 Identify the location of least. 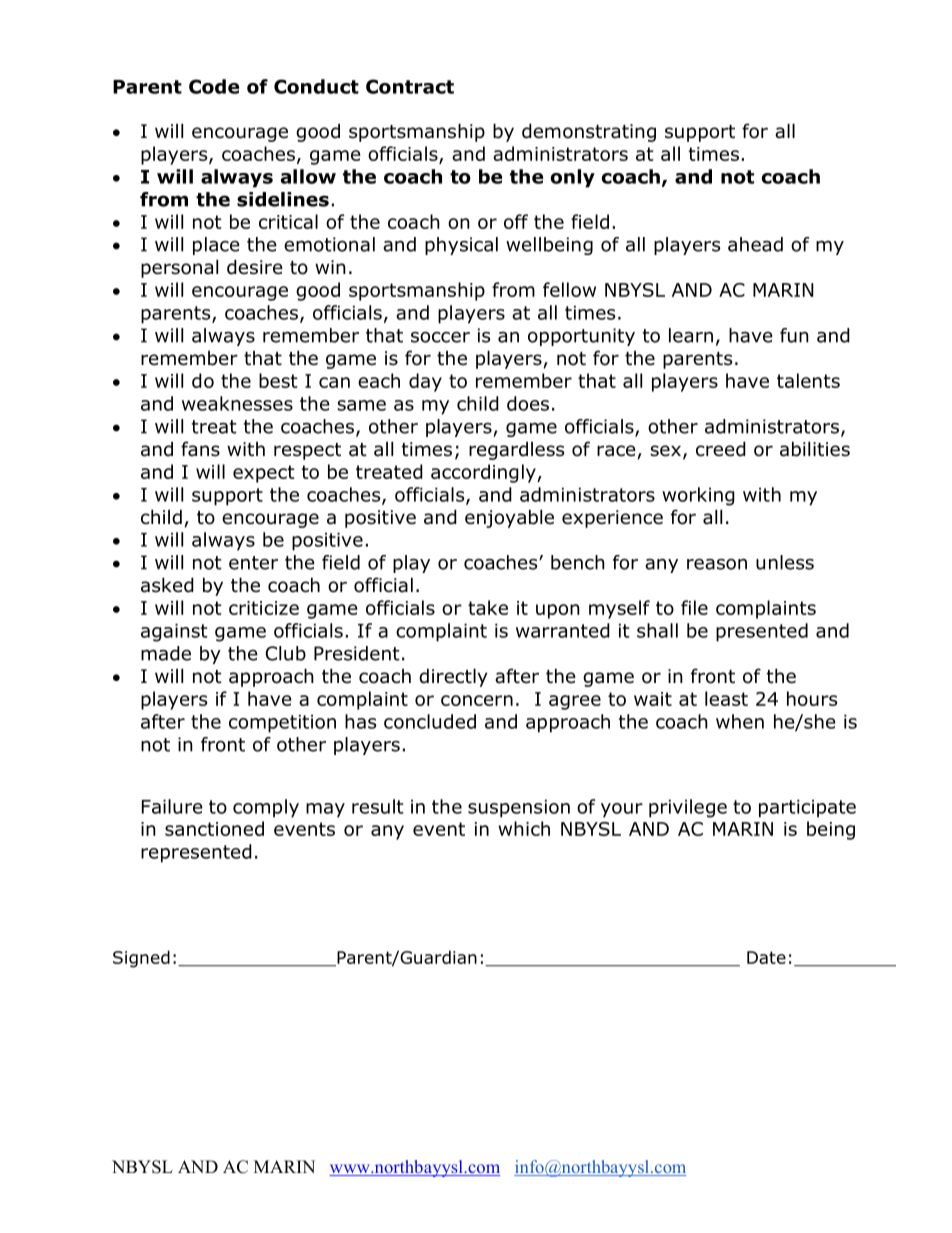
(726, 698).
